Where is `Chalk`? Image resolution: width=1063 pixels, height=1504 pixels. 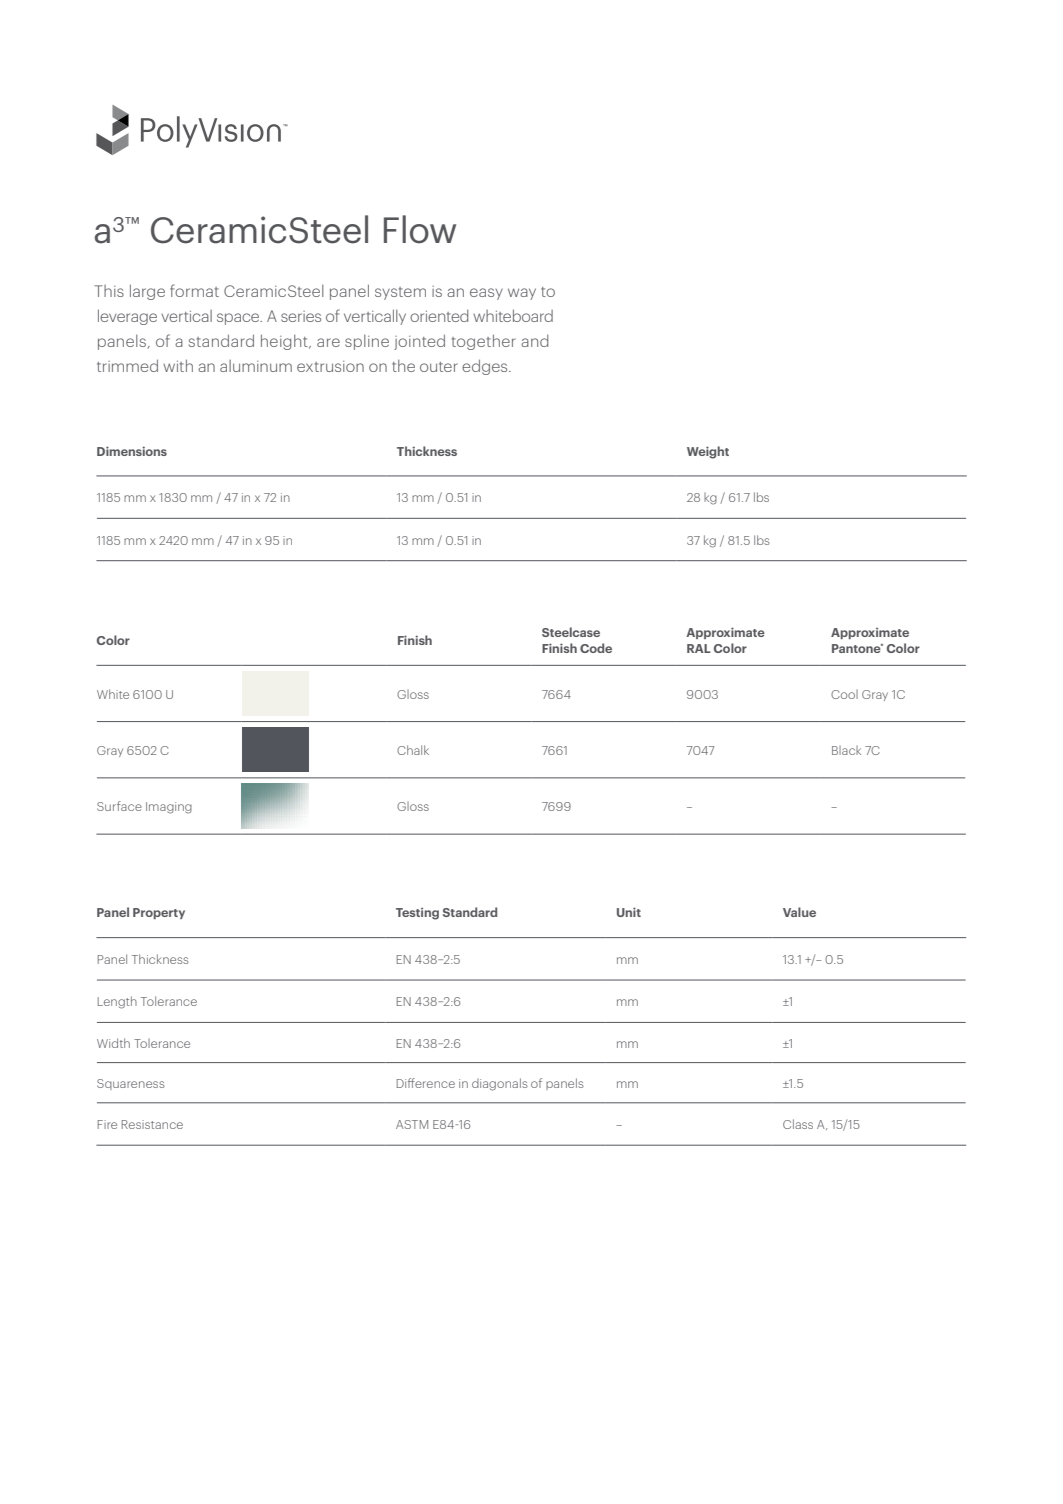 Chalk is located at coordinates (413, 750).
